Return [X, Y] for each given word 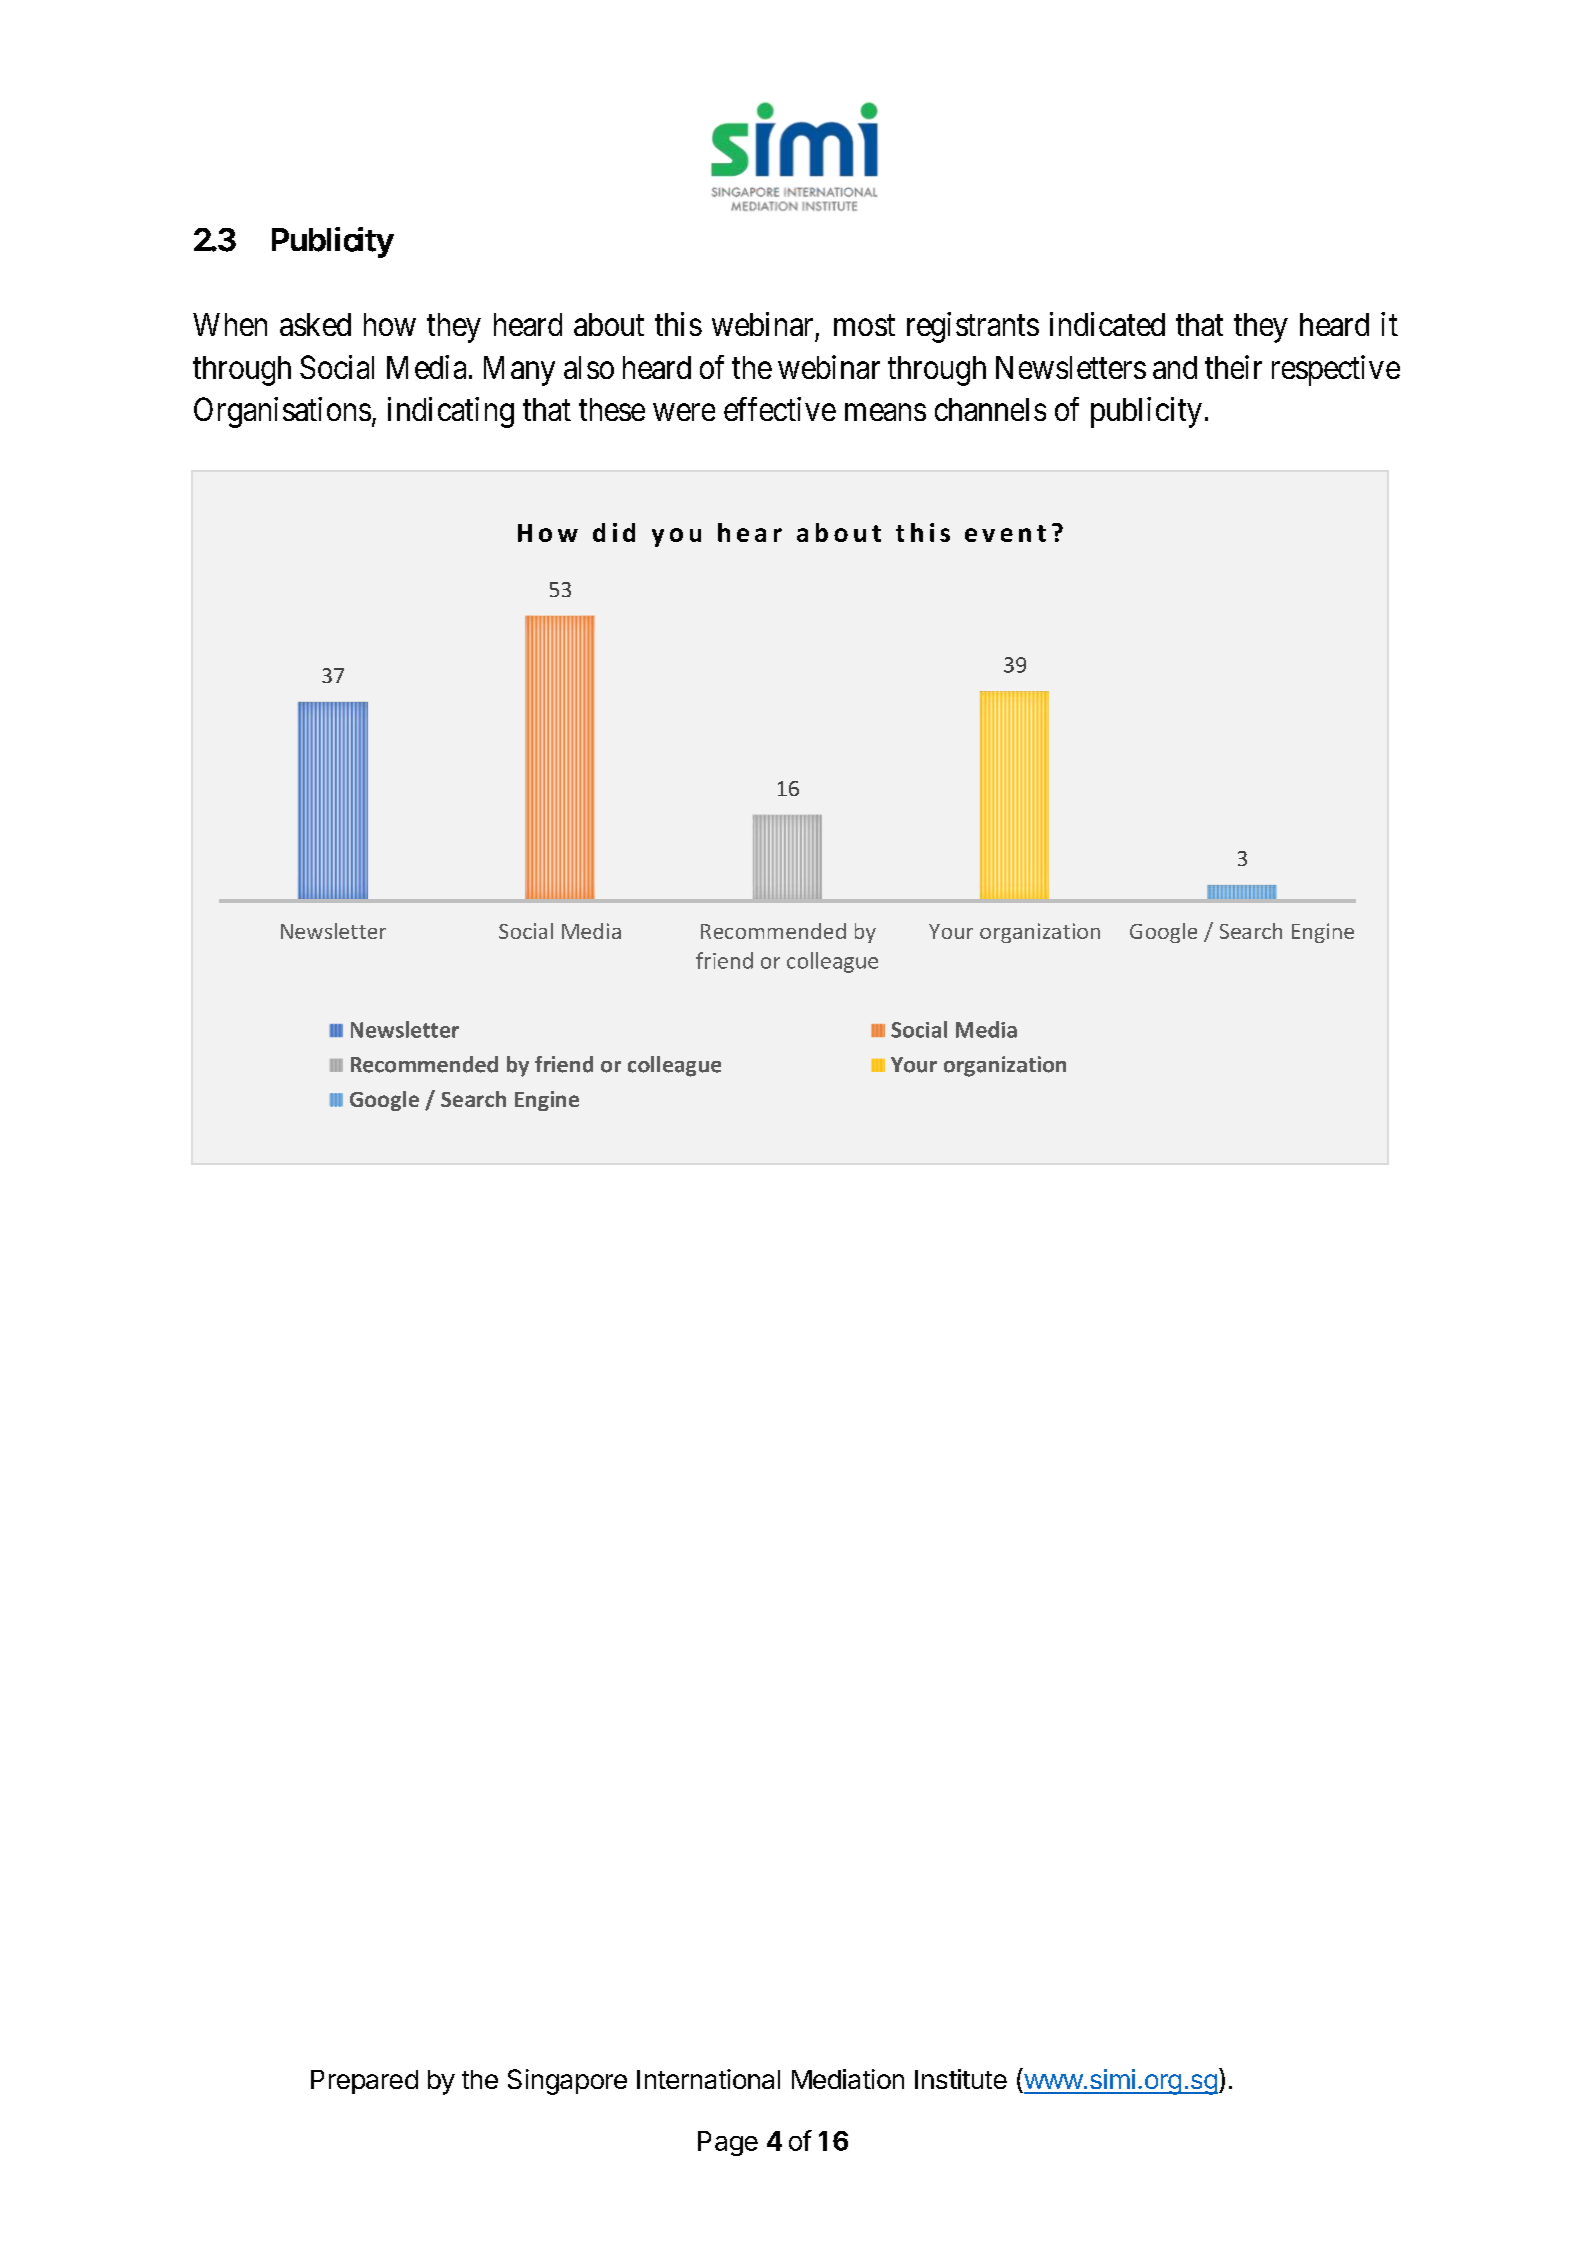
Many [519, 371]
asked [315, 324]
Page [728, 2143]
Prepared [364, 2082]
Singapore [567, 2082]
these [612, 409]
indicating [451, 412]
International [708, 2079]
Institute [961, 2079]
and [1175, 367]
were [684, 412]
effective [780, 409]
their [1233, 367]
